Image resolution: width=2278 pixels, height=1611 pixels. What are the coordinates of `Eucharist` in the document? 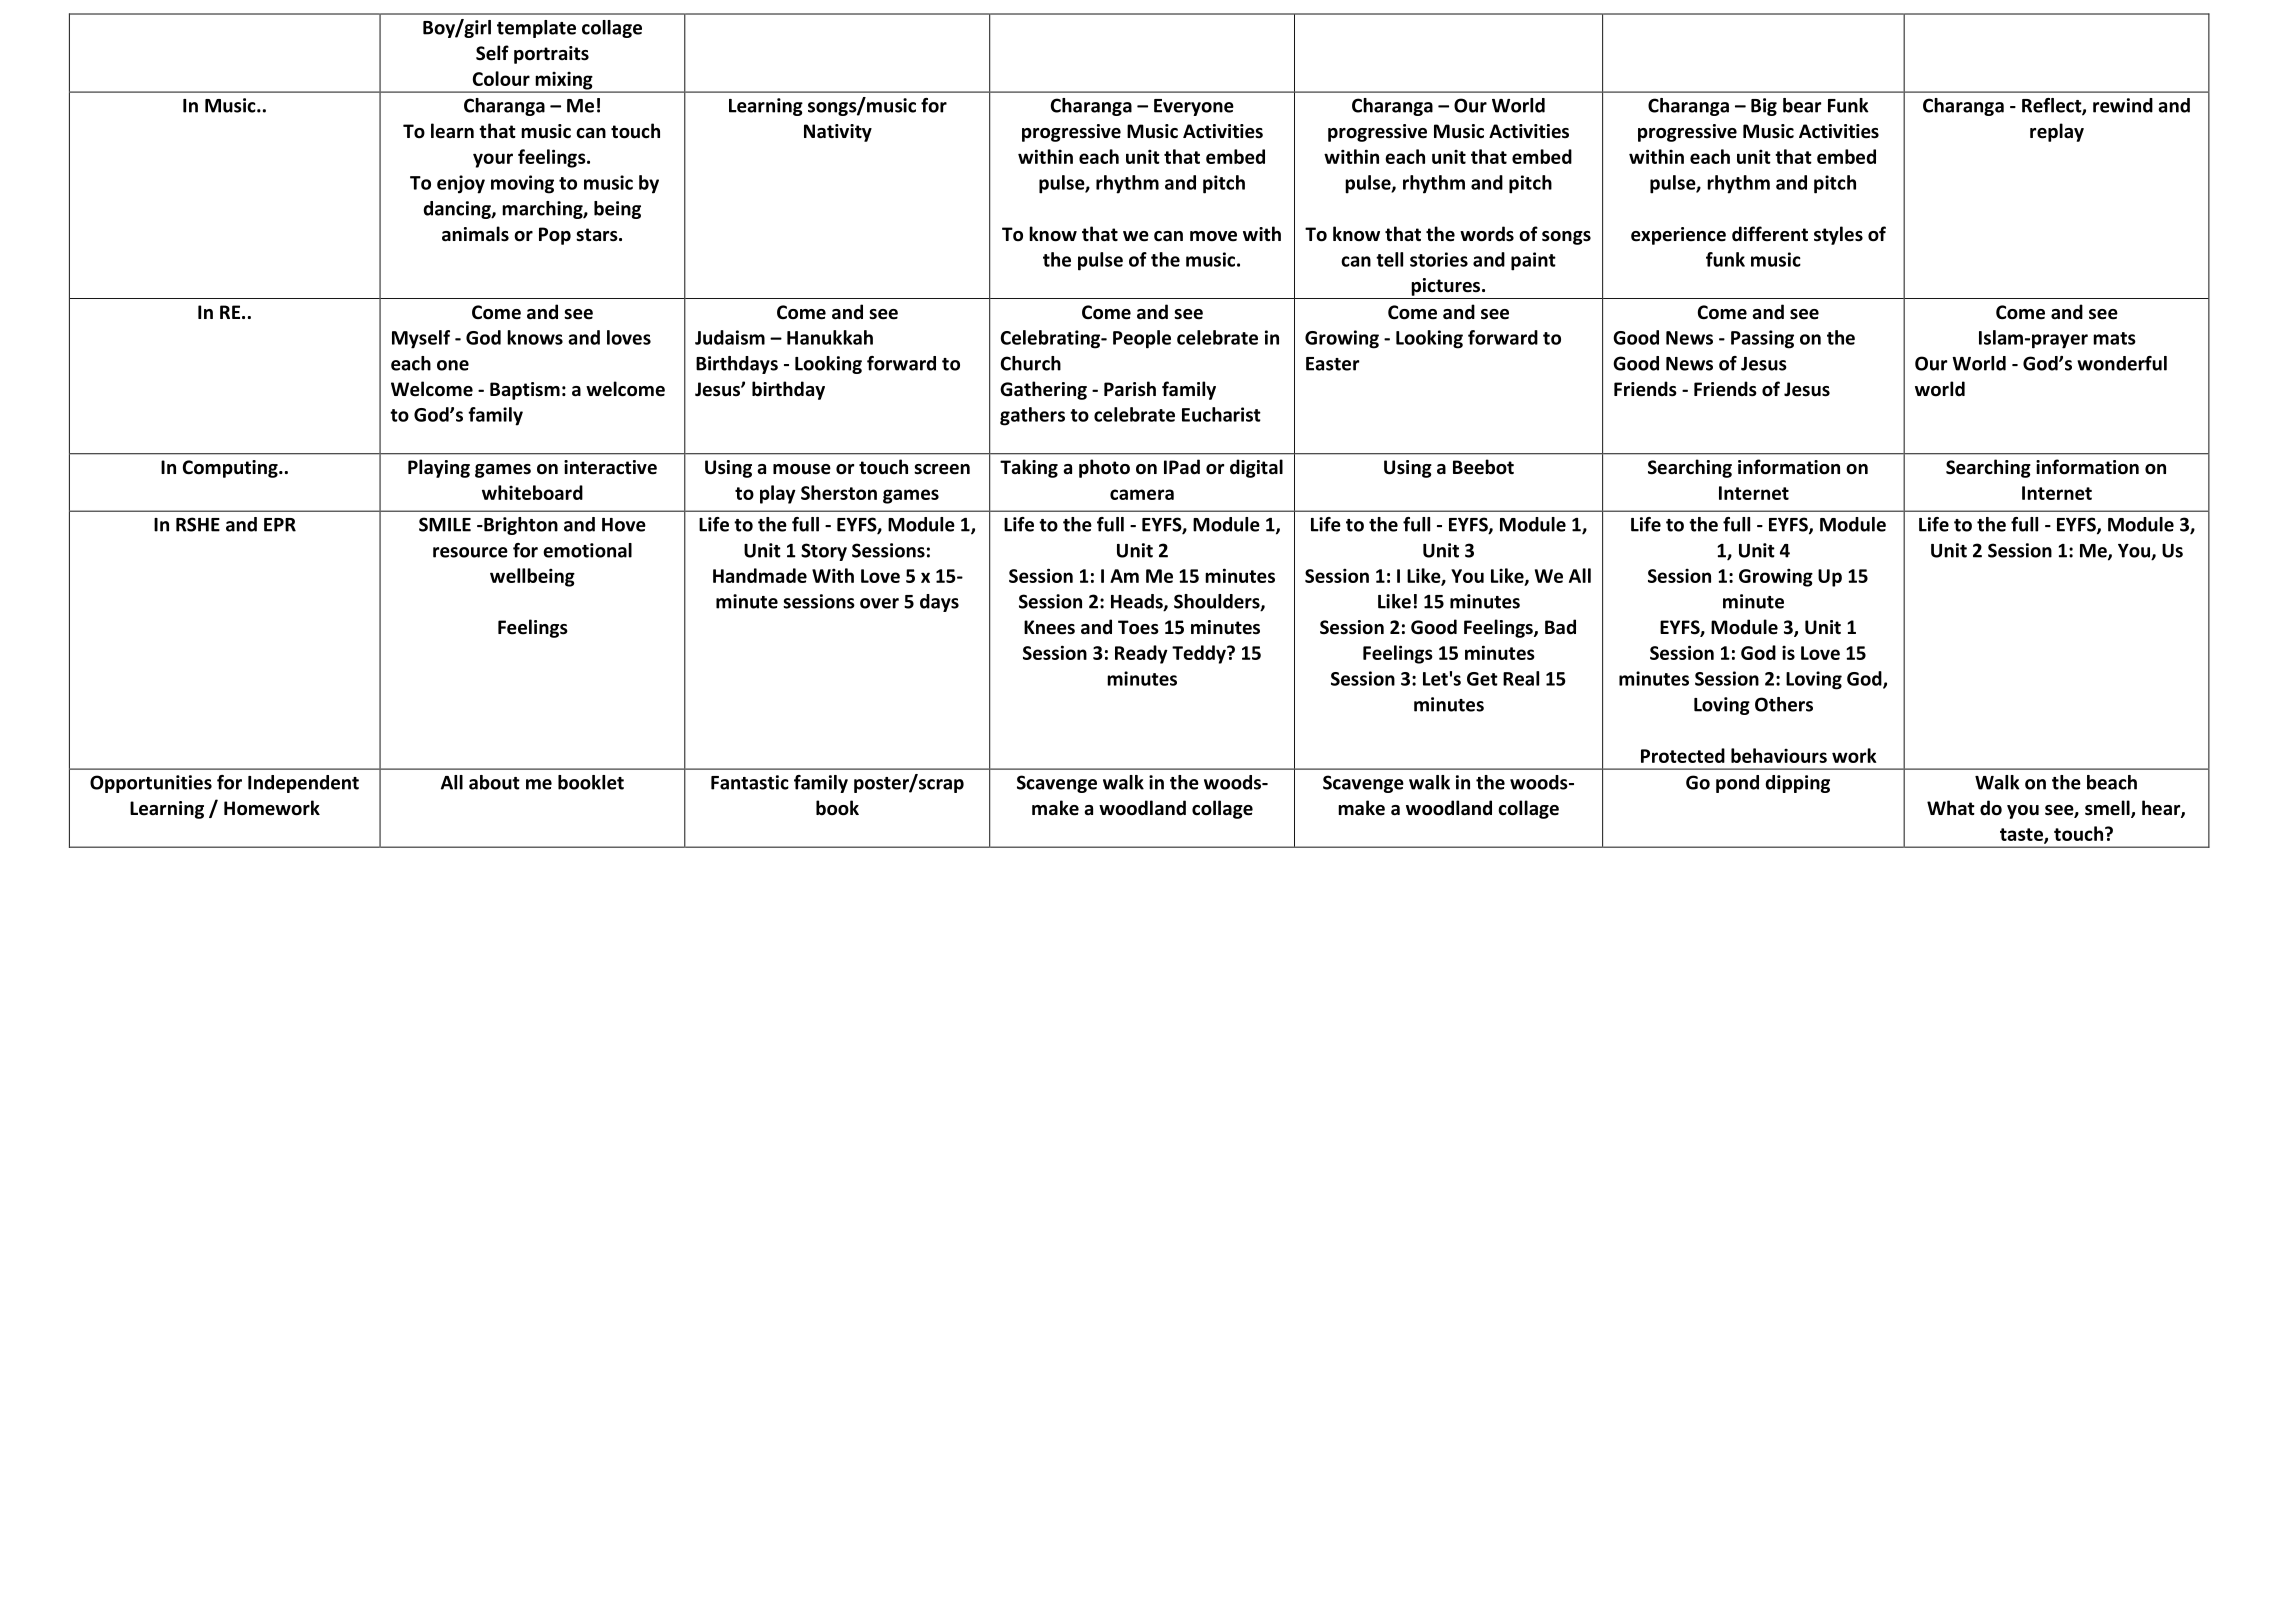 It's located at (1221, 414).
